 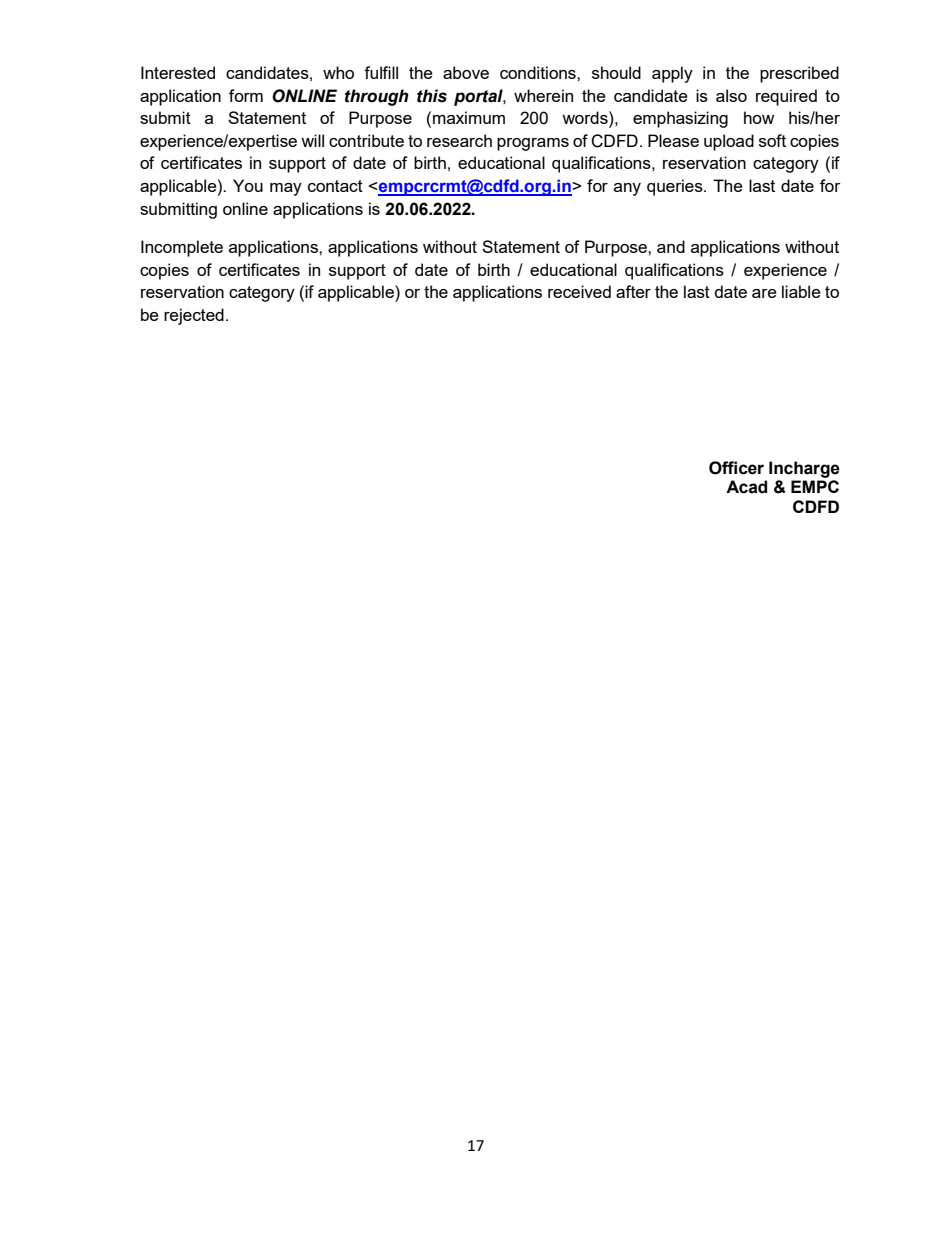 What do you see at coordinates (533, 144) in the image?
I see `programs` at bounding box center [533, 144].
